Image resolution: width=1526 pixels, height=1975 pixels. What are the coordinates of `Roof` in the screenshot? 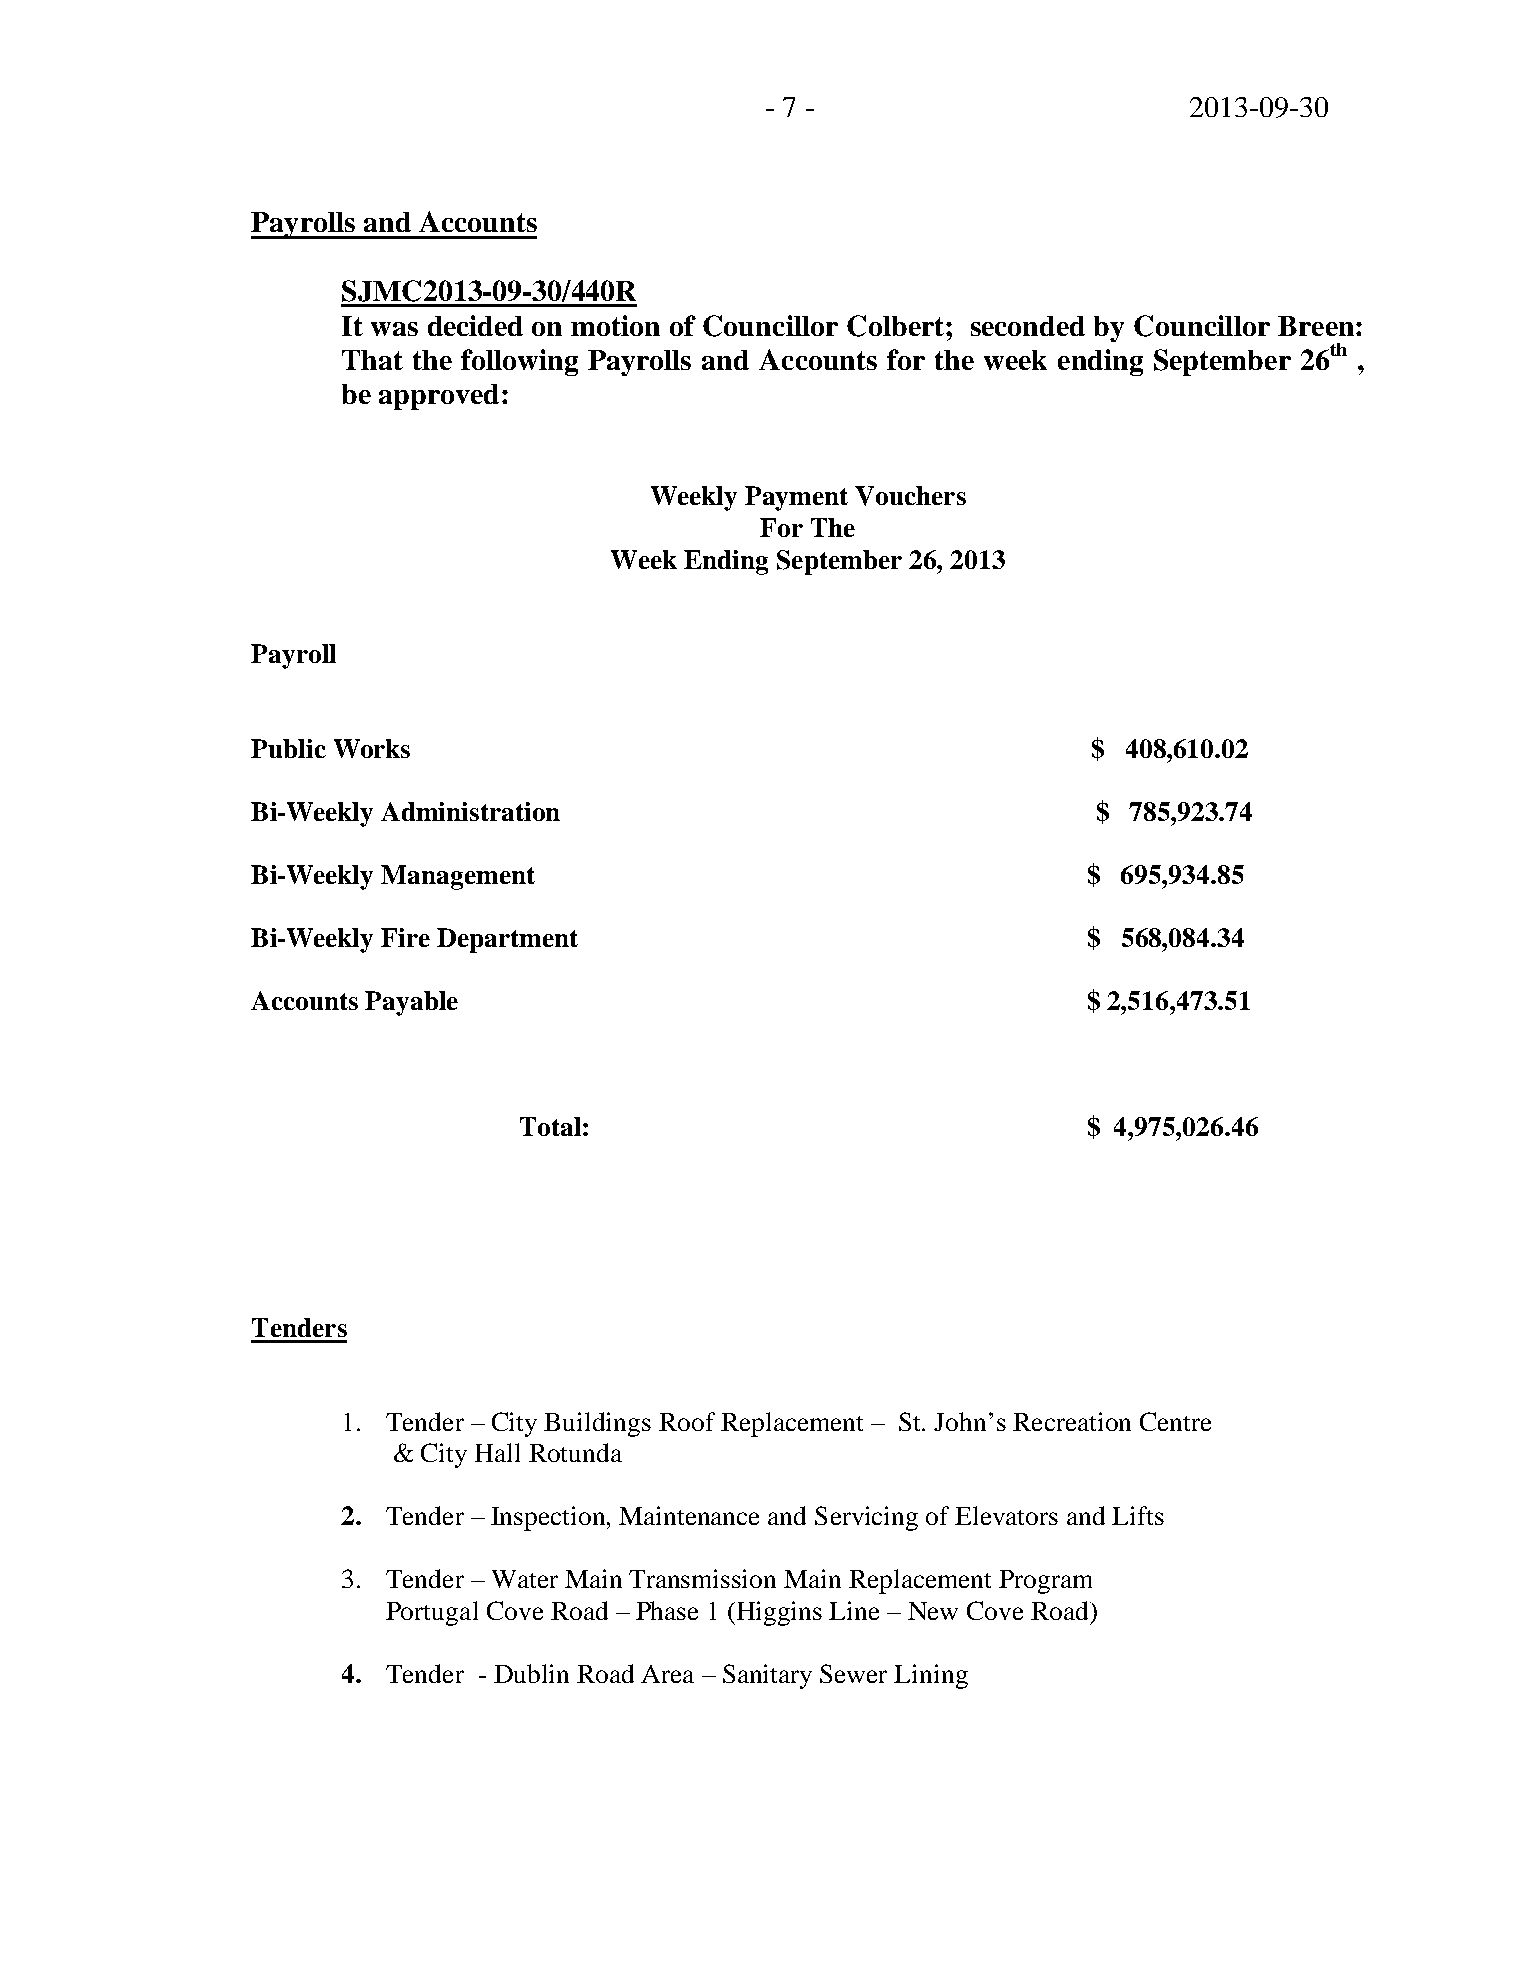 It's located at (687, 1421).
